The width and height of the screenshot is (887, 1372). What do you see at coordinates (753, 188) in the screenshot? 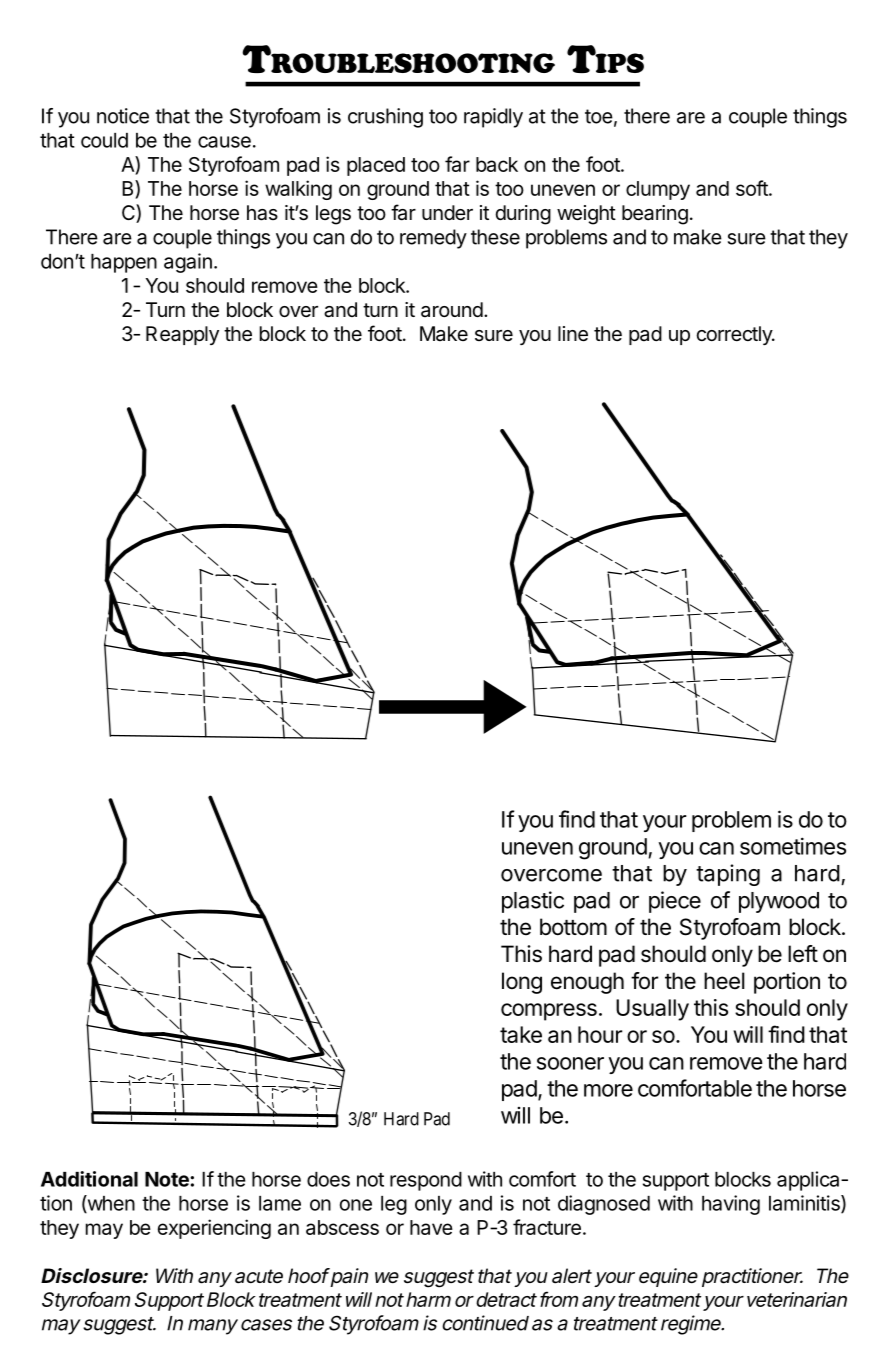
I see `soft` at bounding box center [753, 188].
